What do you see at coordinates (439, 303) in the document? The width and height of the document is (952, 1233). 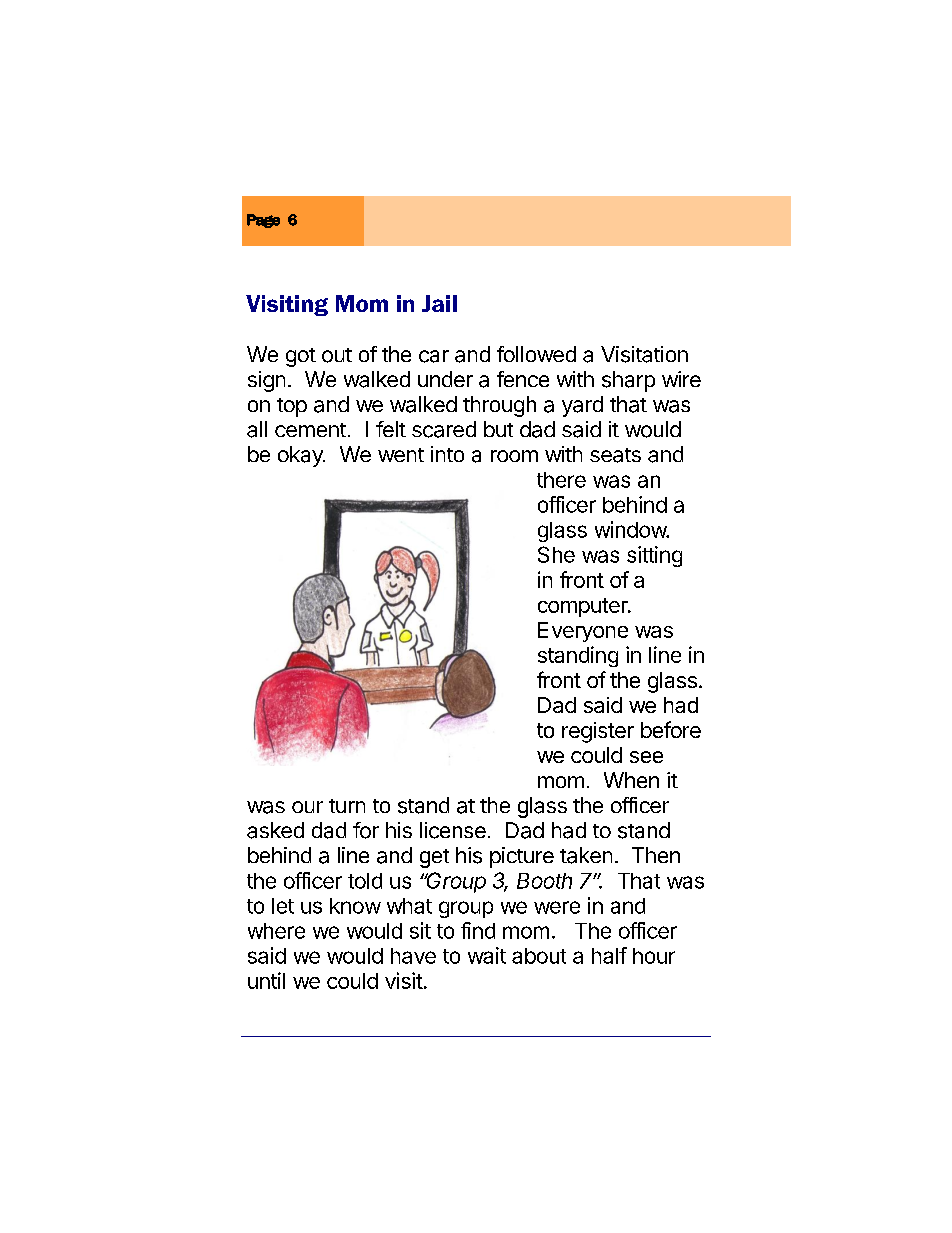 I see `Jail` at bounding box center [439, 303].
